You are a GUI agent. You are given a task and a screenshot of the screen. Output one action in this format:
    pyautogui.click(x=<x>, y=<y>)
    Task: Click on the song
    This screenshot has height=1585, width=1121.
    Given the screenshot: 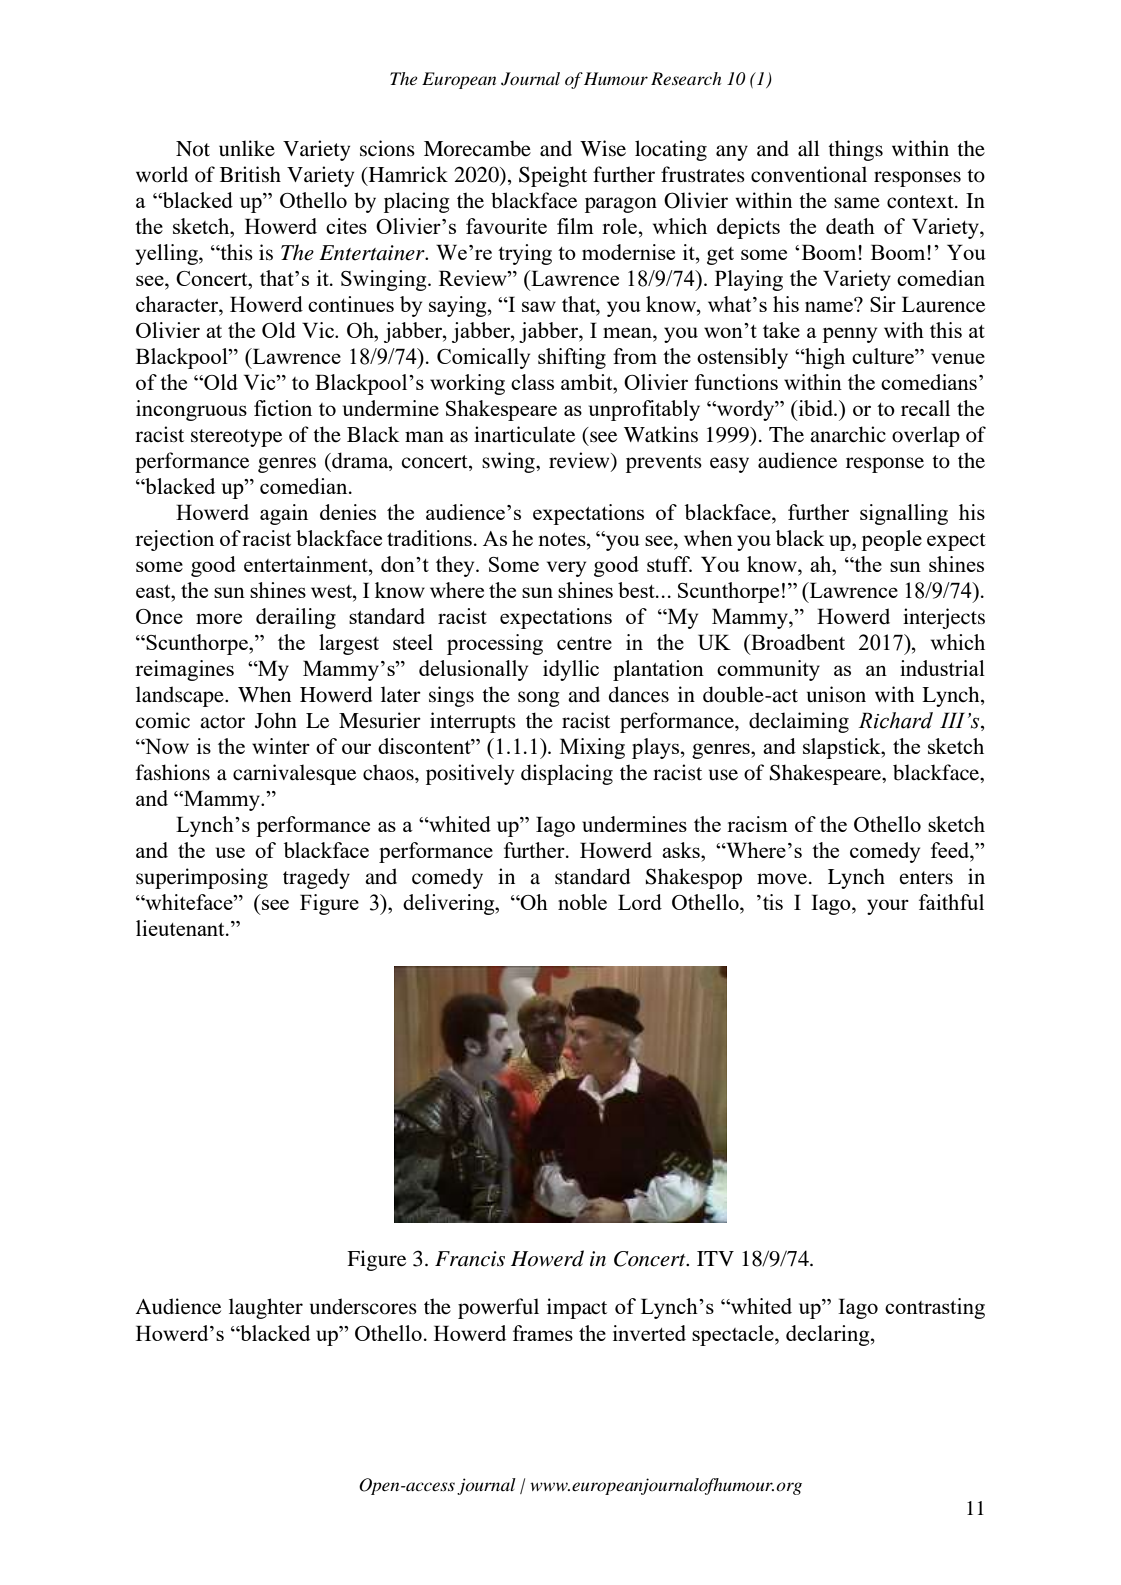 What is the action you would take?
    pyautogui.click(x=539, y=699)
